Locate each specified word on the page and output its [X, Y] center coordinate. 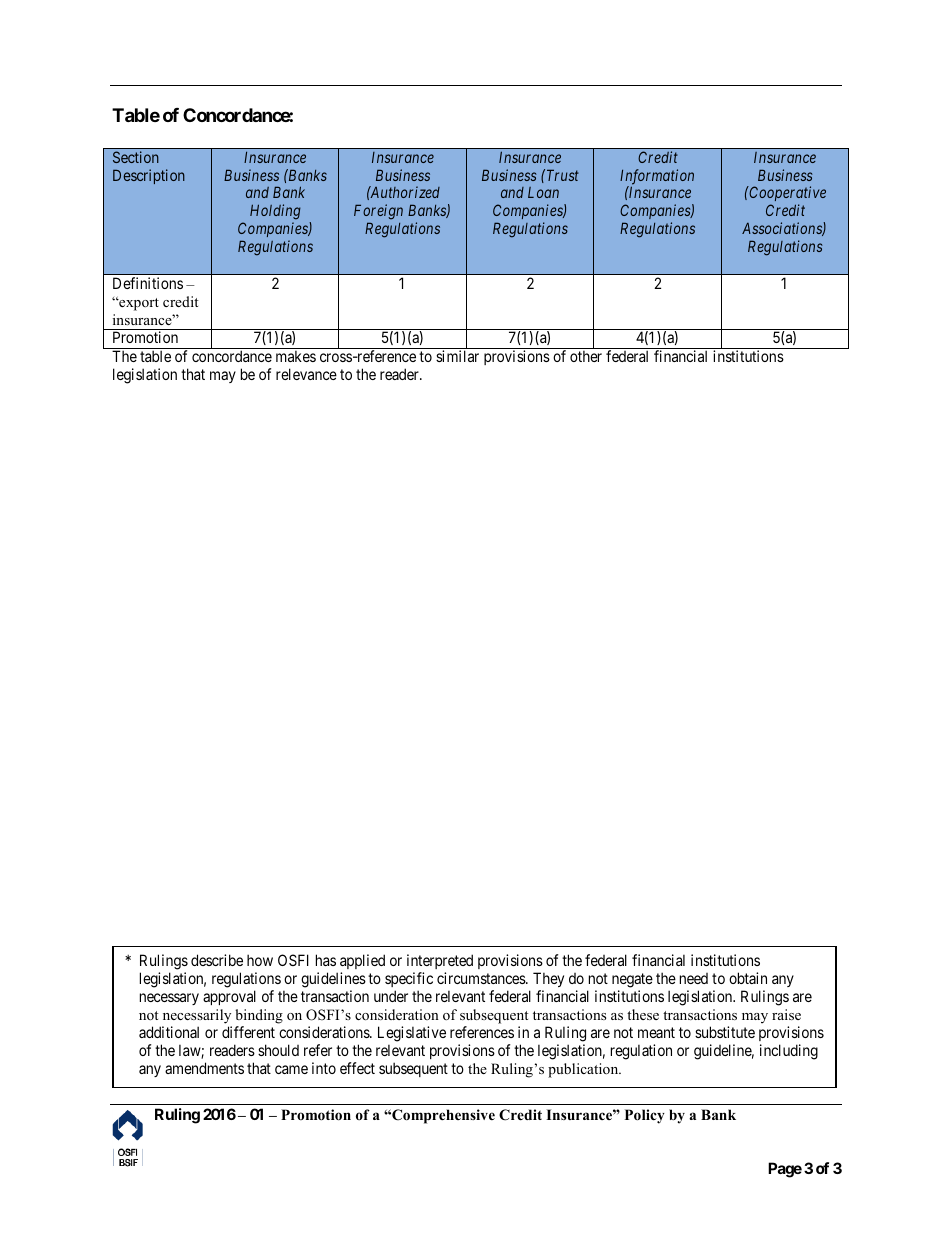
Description [149, 176]
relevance [306, 374]
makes [296, 356]
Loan [543, 192]
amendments [204, 1068]
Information [657, 178]
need [694, 978]
